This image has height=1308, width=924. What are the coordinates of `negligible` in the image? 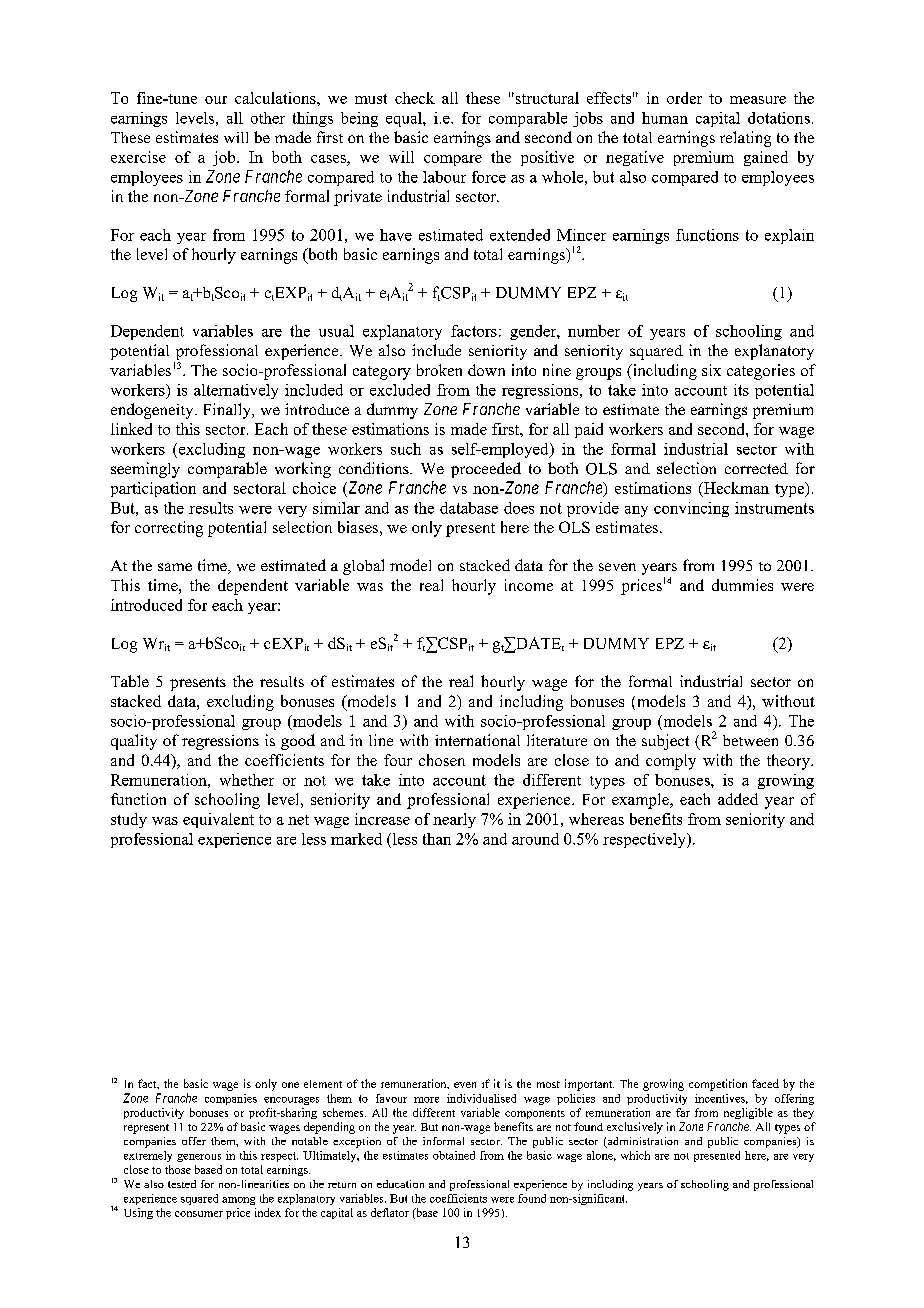 It's located at (748, 1113).
